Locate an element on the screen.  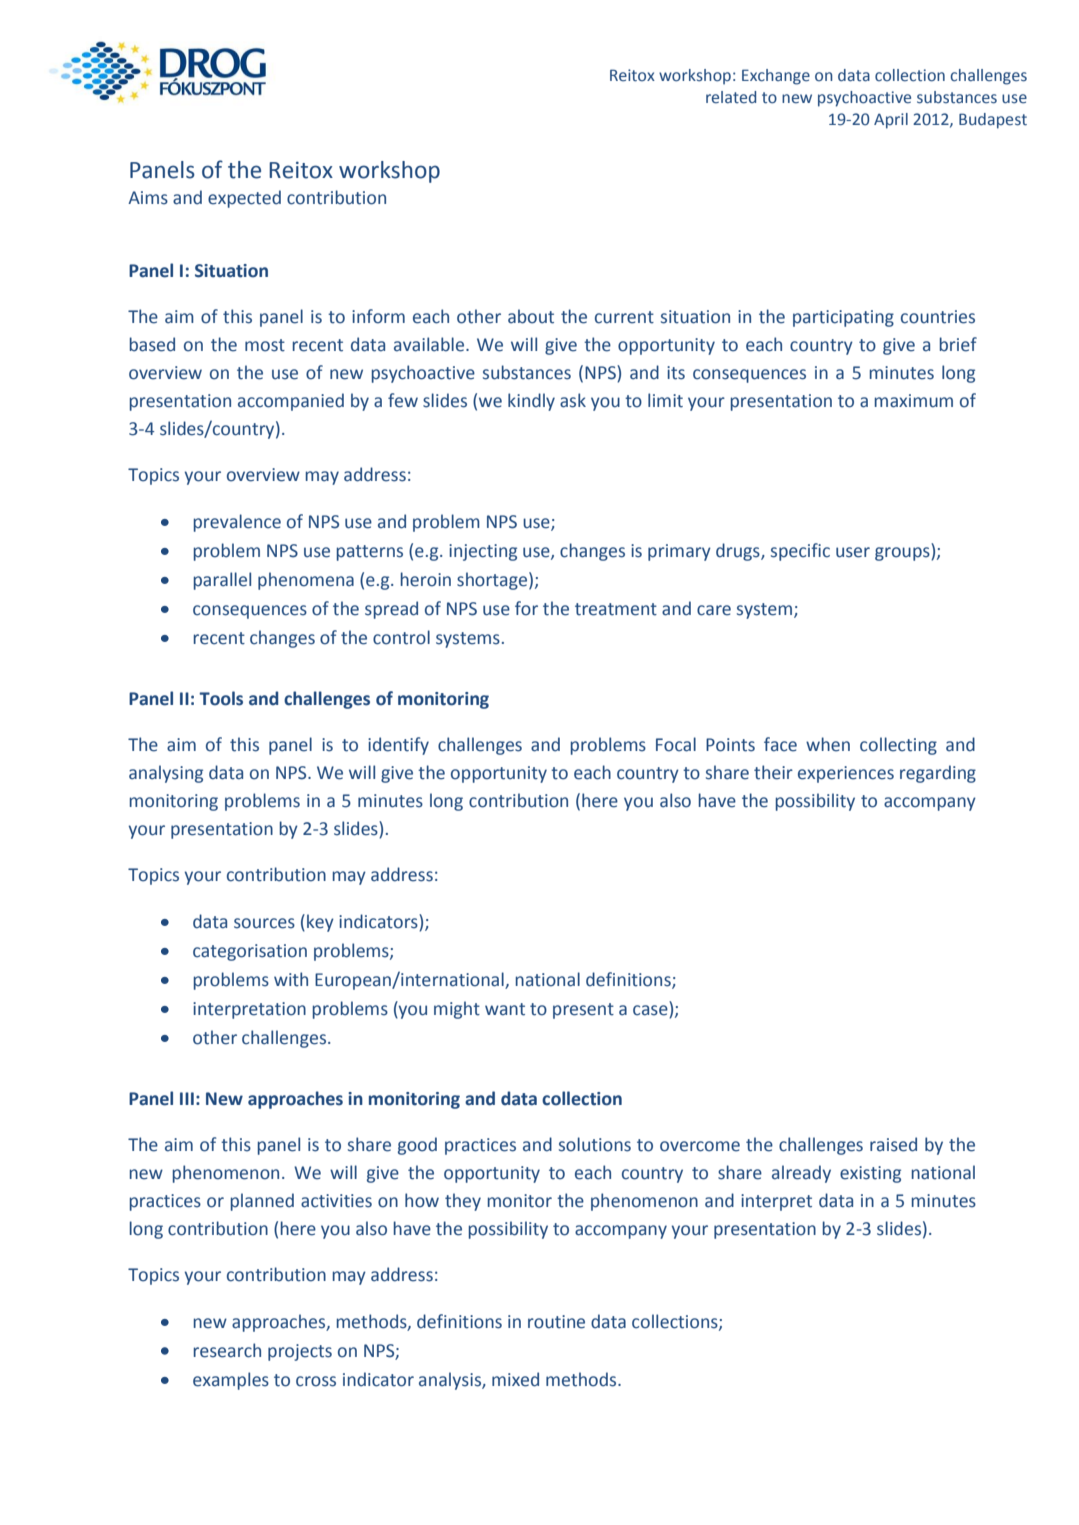
III is located at coordinates (187, 1098).
